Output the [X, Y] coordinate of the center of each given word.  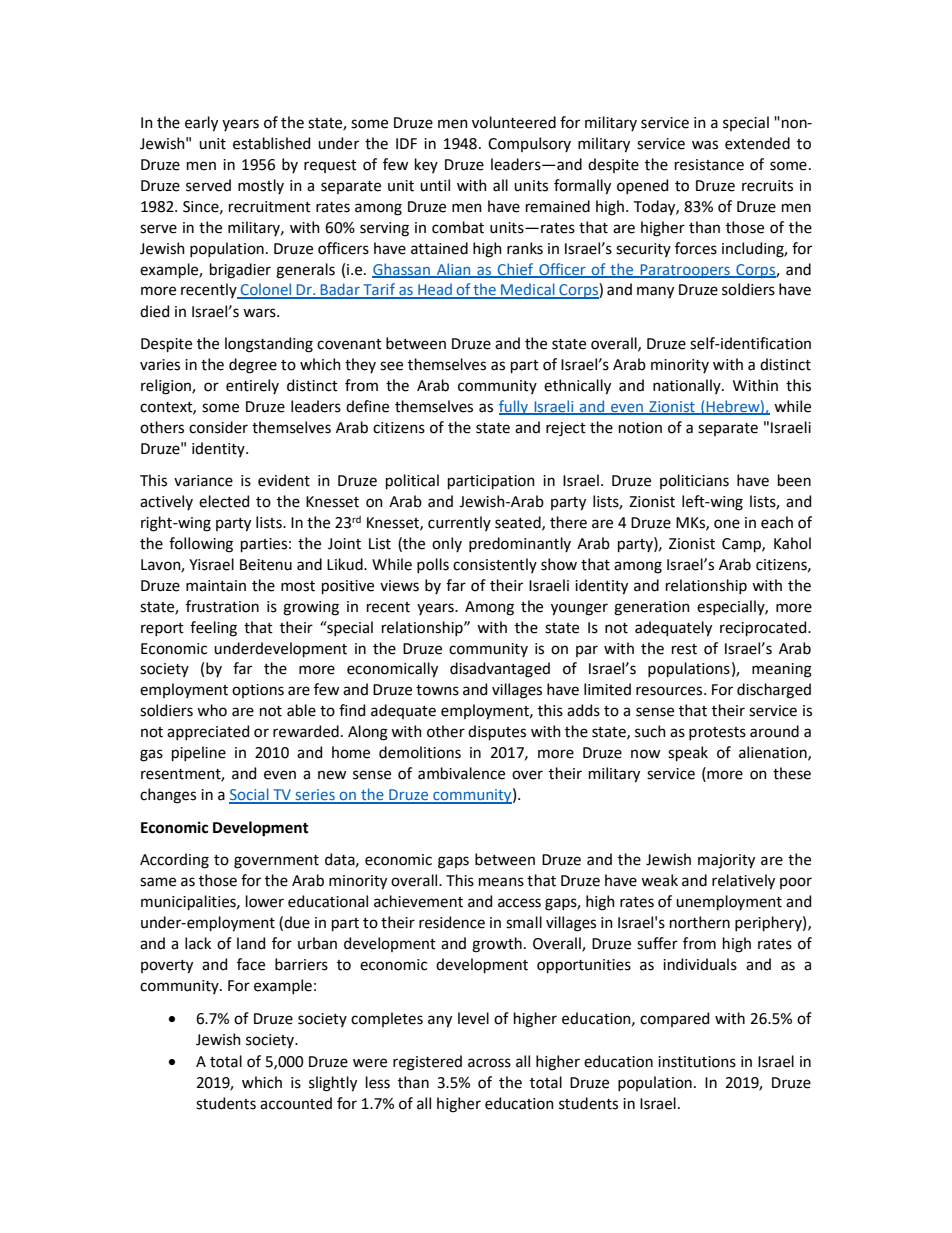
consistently [495, 565]
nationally [688, 386]
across [489, 1063]
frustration [222, 606]
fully [515, 407]
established [271, 143]
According [174, 861]
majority [726, 861]
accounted [296, 1103]
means [501, 882]
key [426, 165]
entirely [252, 386]
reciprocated [764, 628]
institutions [697, 1062]
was [705, 145]
